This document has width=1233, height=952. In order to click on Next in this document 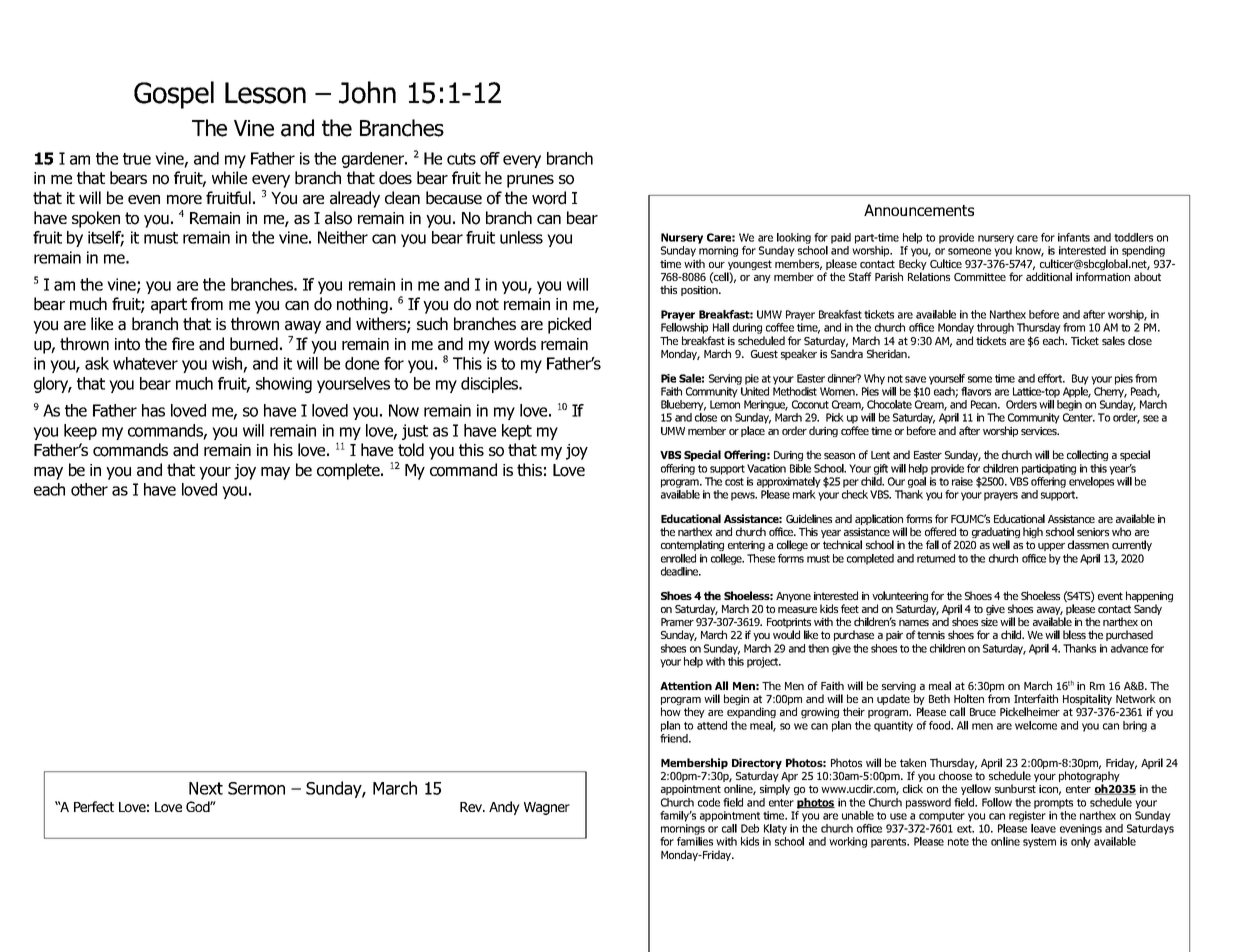, I will do `click(206, 788)`.
